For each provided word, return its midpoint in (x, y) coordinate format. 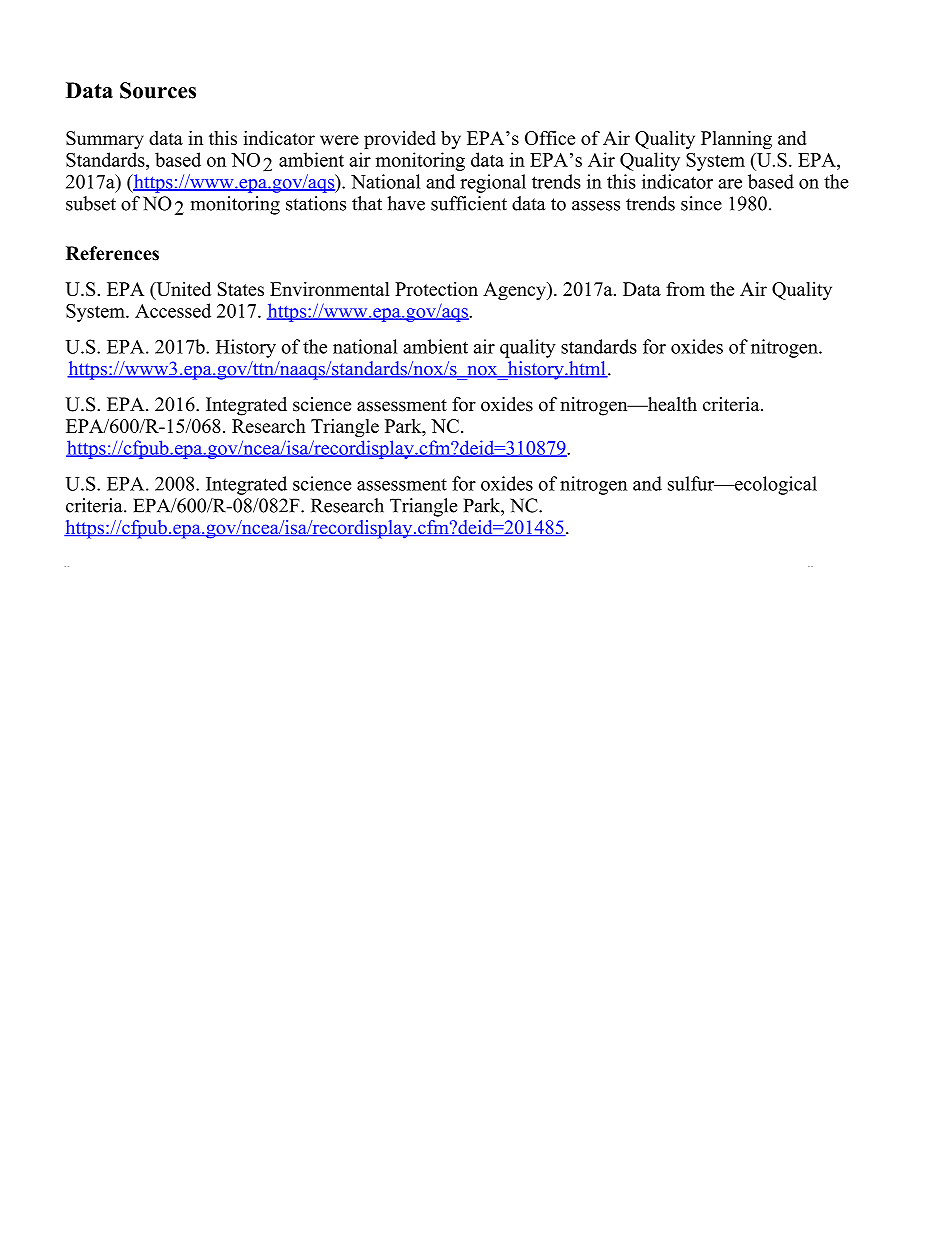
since (701, 203)
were (339, 140)
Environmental (330, 289)
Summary (105, 140)
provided (400, 140)
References (112, 253)
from (685, 289)
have (406, 203)
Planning (736, 139)
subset (91, 203)
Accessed (173, 310)
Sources (158, 90)
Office (550, 137)
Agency (515, 291)
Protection (436, 289)
